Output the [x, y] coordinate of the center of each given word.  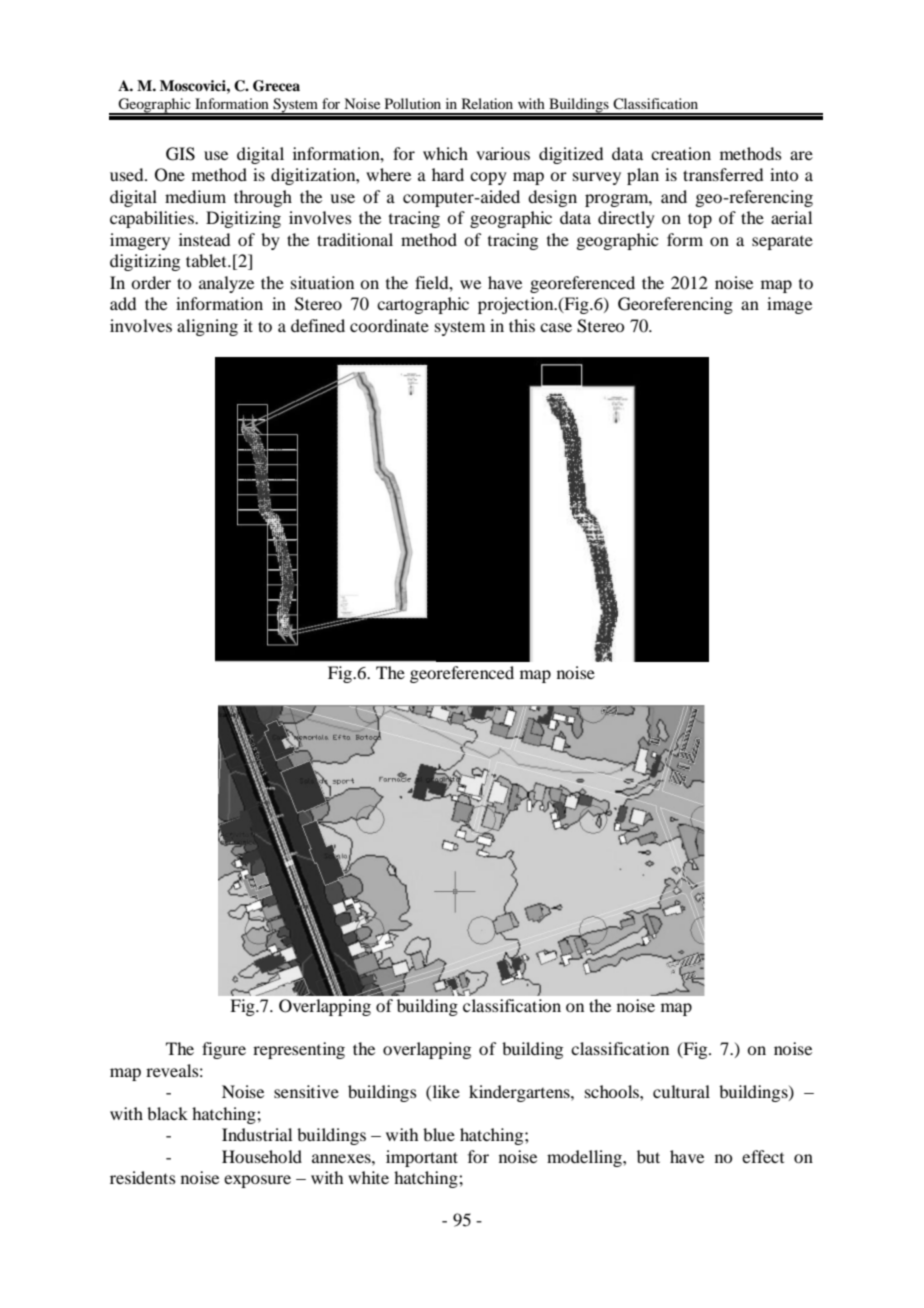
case [556, 327]
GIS [180, 154]
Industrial [257, 1134]
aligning [207, 327]
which [445, 153]
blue [439, 1134]
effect [763, 1156]
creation [681, 153]
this [522, 325]
